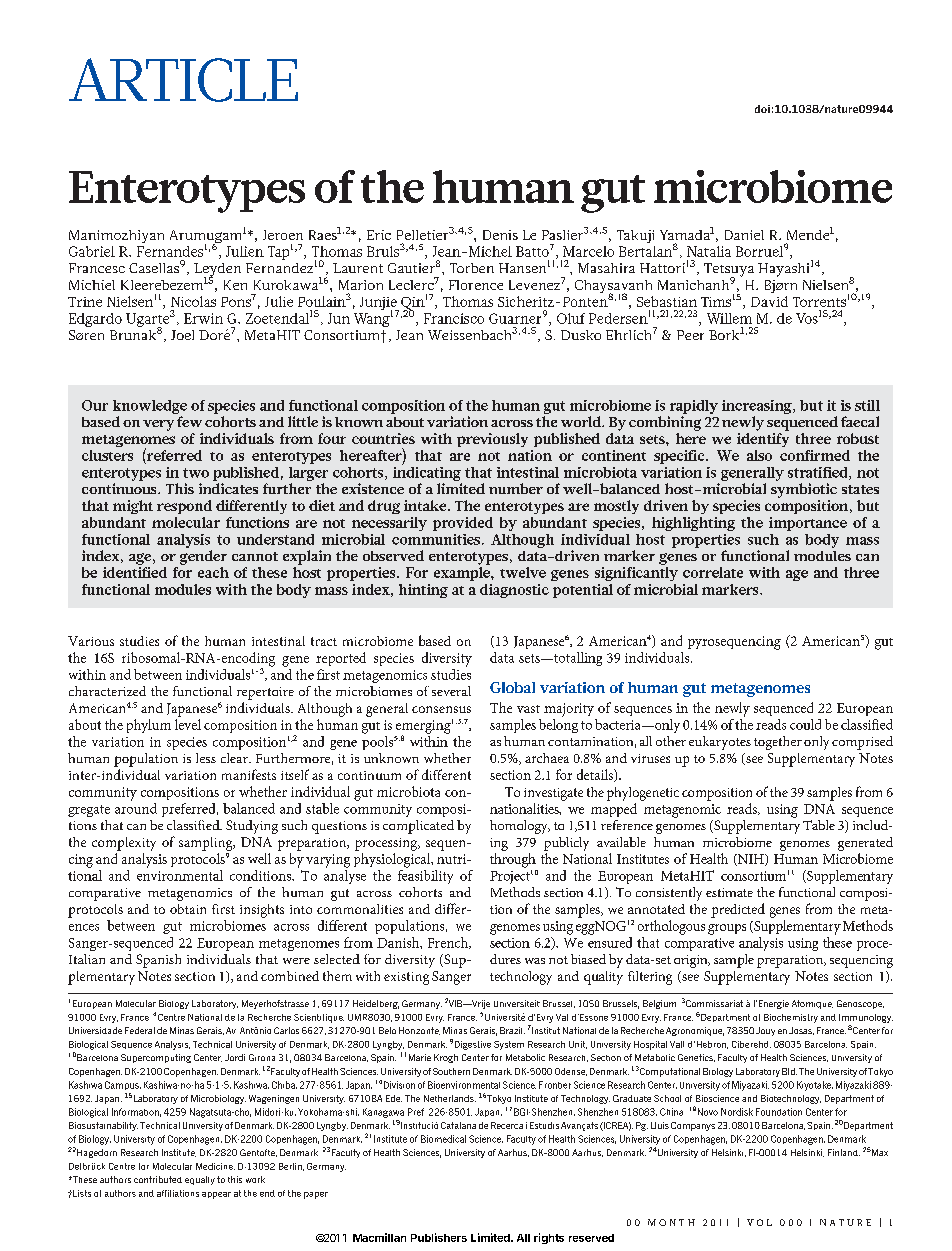  What do you see at coordinates (150, 407) in the document?
I see `knowledge` at bounding box center [150, 407].
